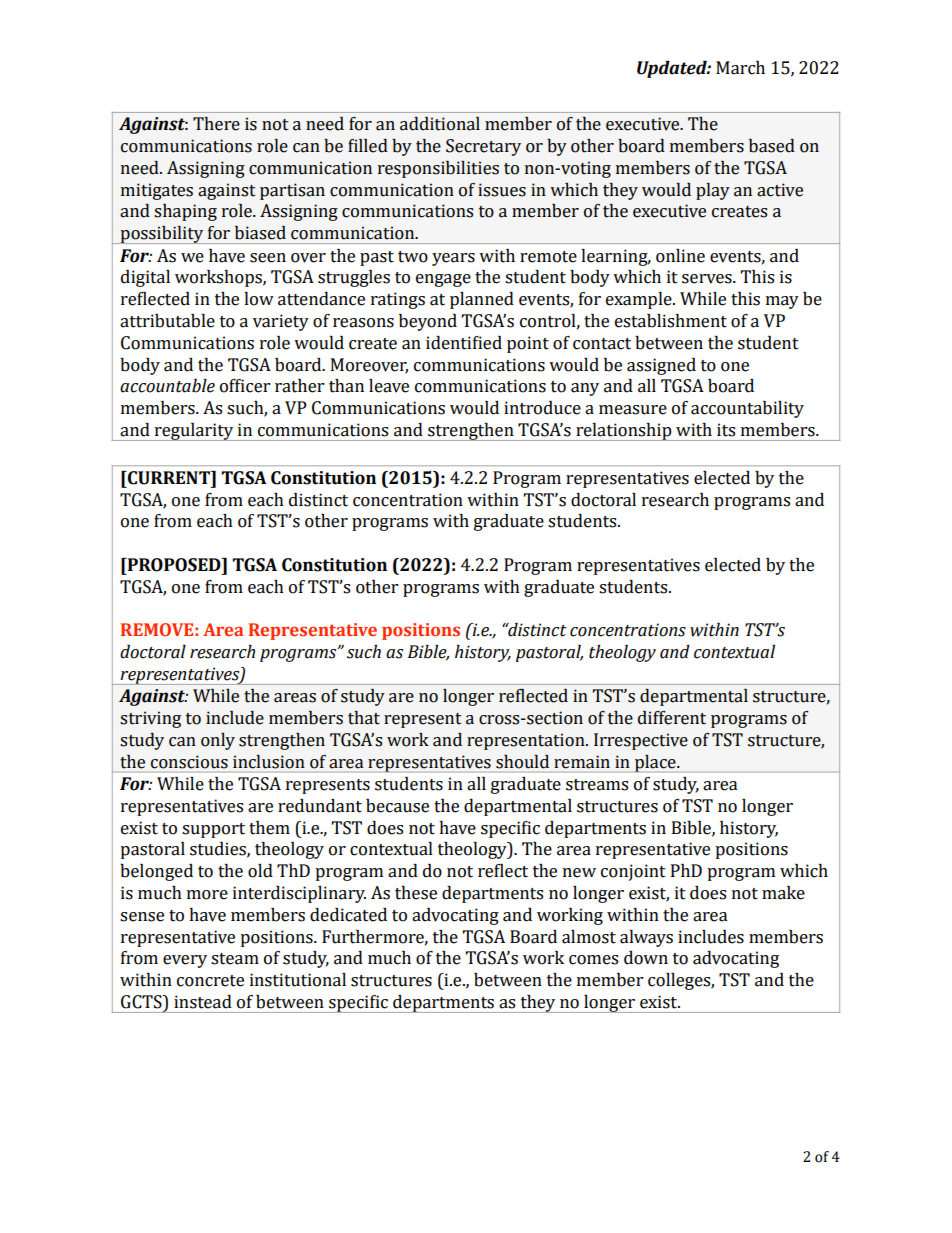  I want to click on concrete, so click(210, 981).
